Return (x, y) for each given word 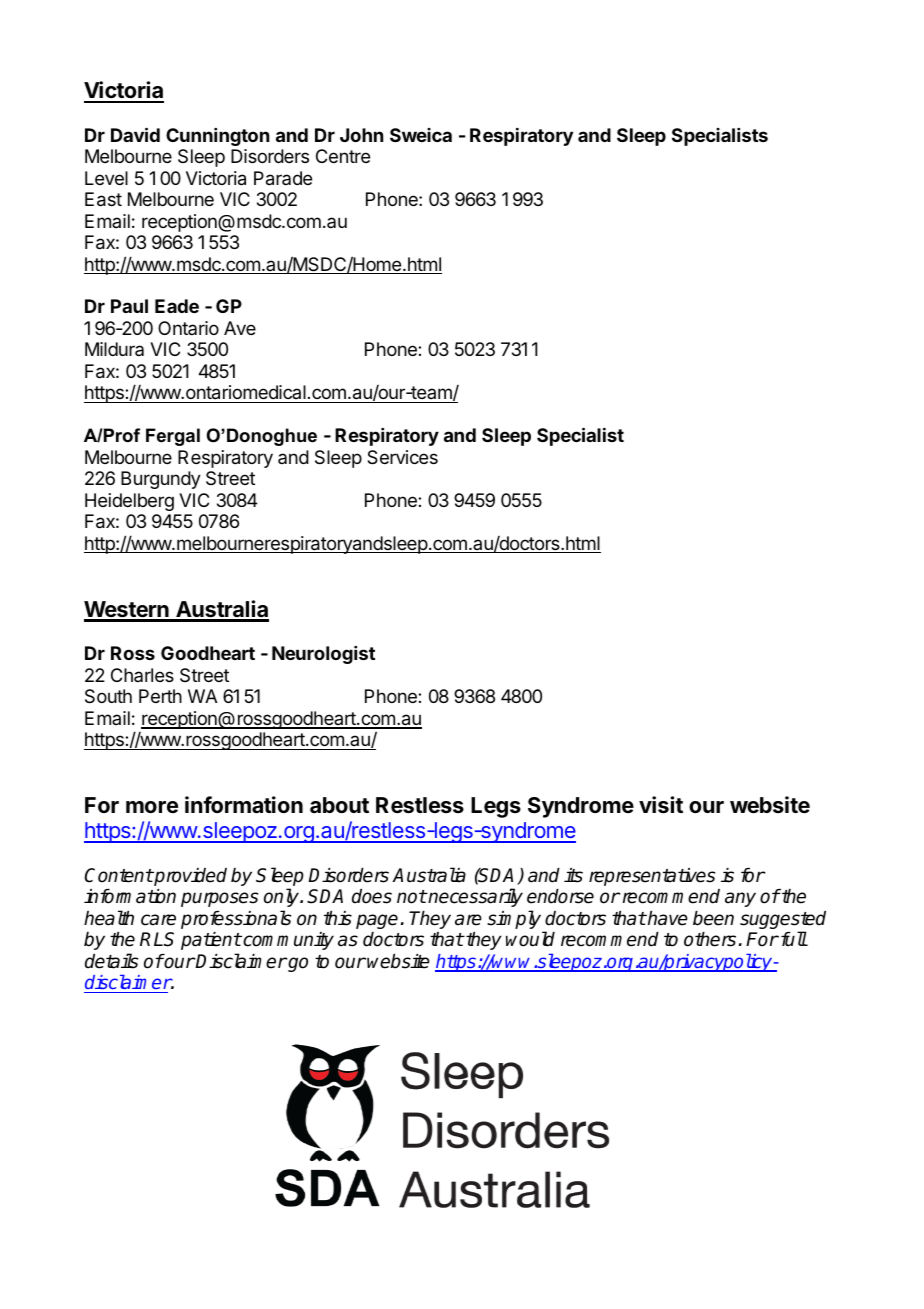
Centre (343, 156)
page (377, 921)
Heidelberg (129, 502)
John (361, 135)
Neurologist (323, 655)
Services (402, 457)
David (135, 134)
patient (211, 941)
